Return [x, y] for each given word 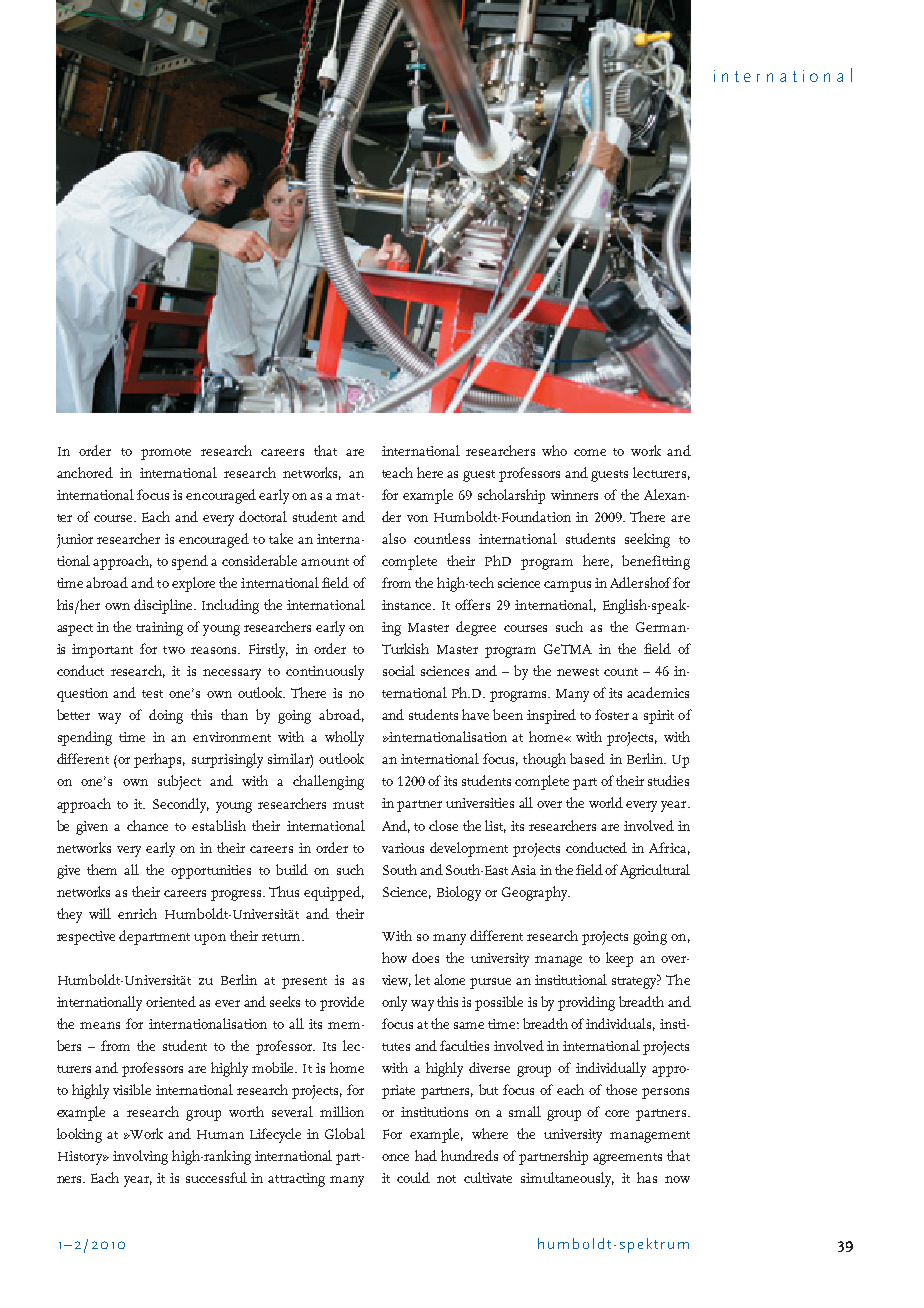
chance [147, 825]
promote [166, 454]
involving [140, 1157]
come [590, 452]
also [394, 538]
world [606, 802]
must [348, 805]
